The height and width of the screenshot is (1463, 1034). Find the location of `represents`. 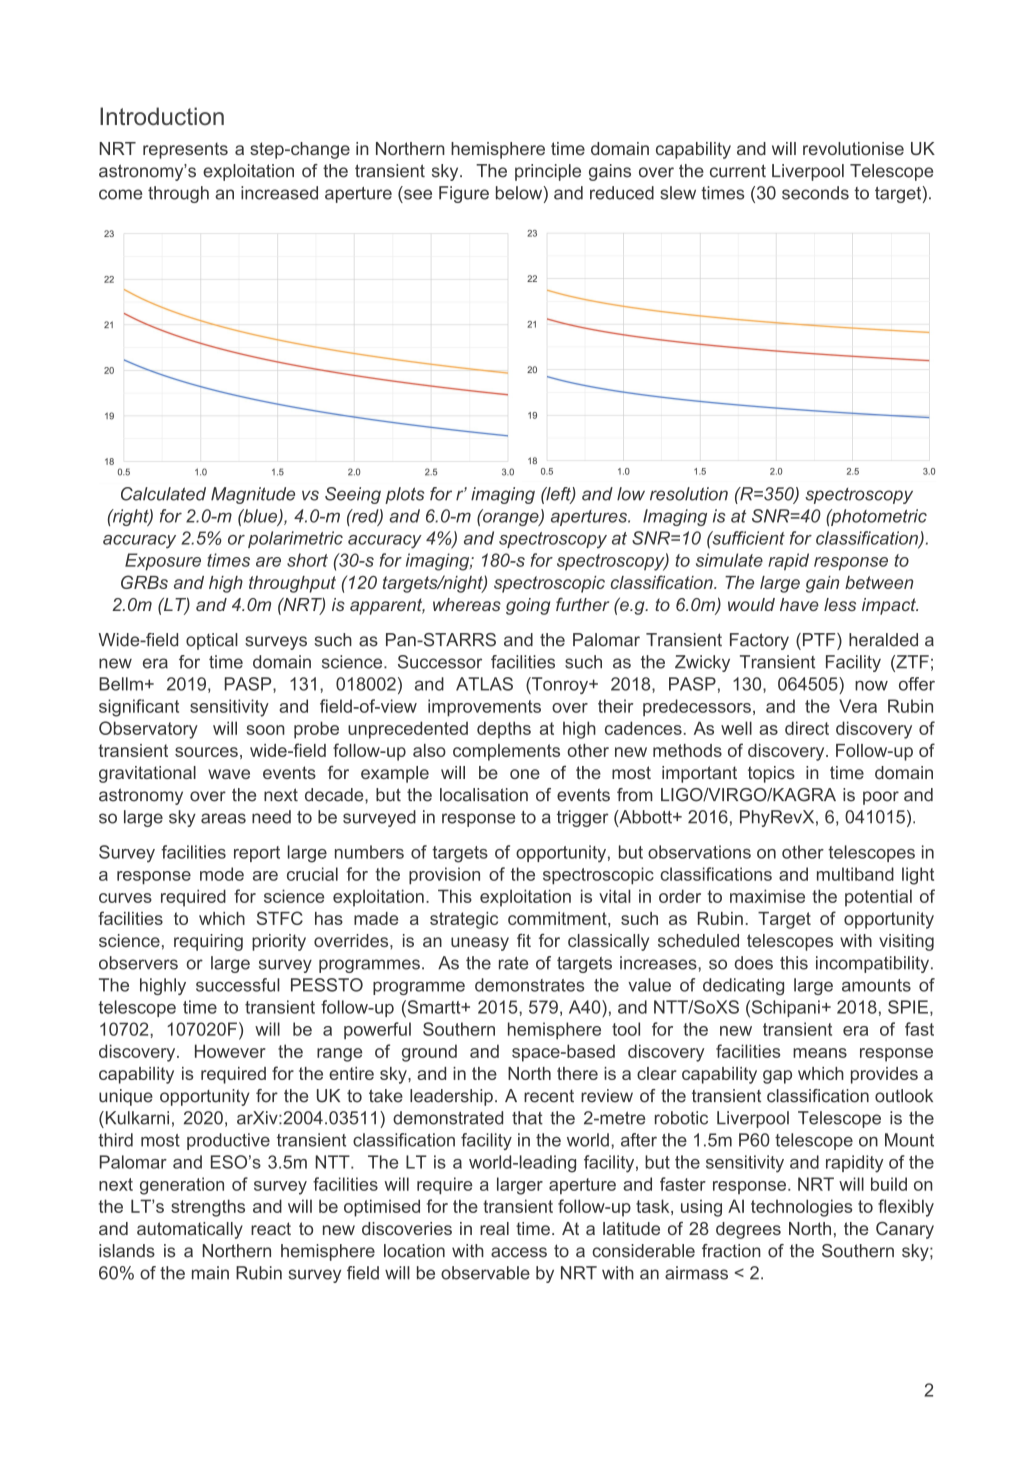

represents is located at coordinates (185, 150).
